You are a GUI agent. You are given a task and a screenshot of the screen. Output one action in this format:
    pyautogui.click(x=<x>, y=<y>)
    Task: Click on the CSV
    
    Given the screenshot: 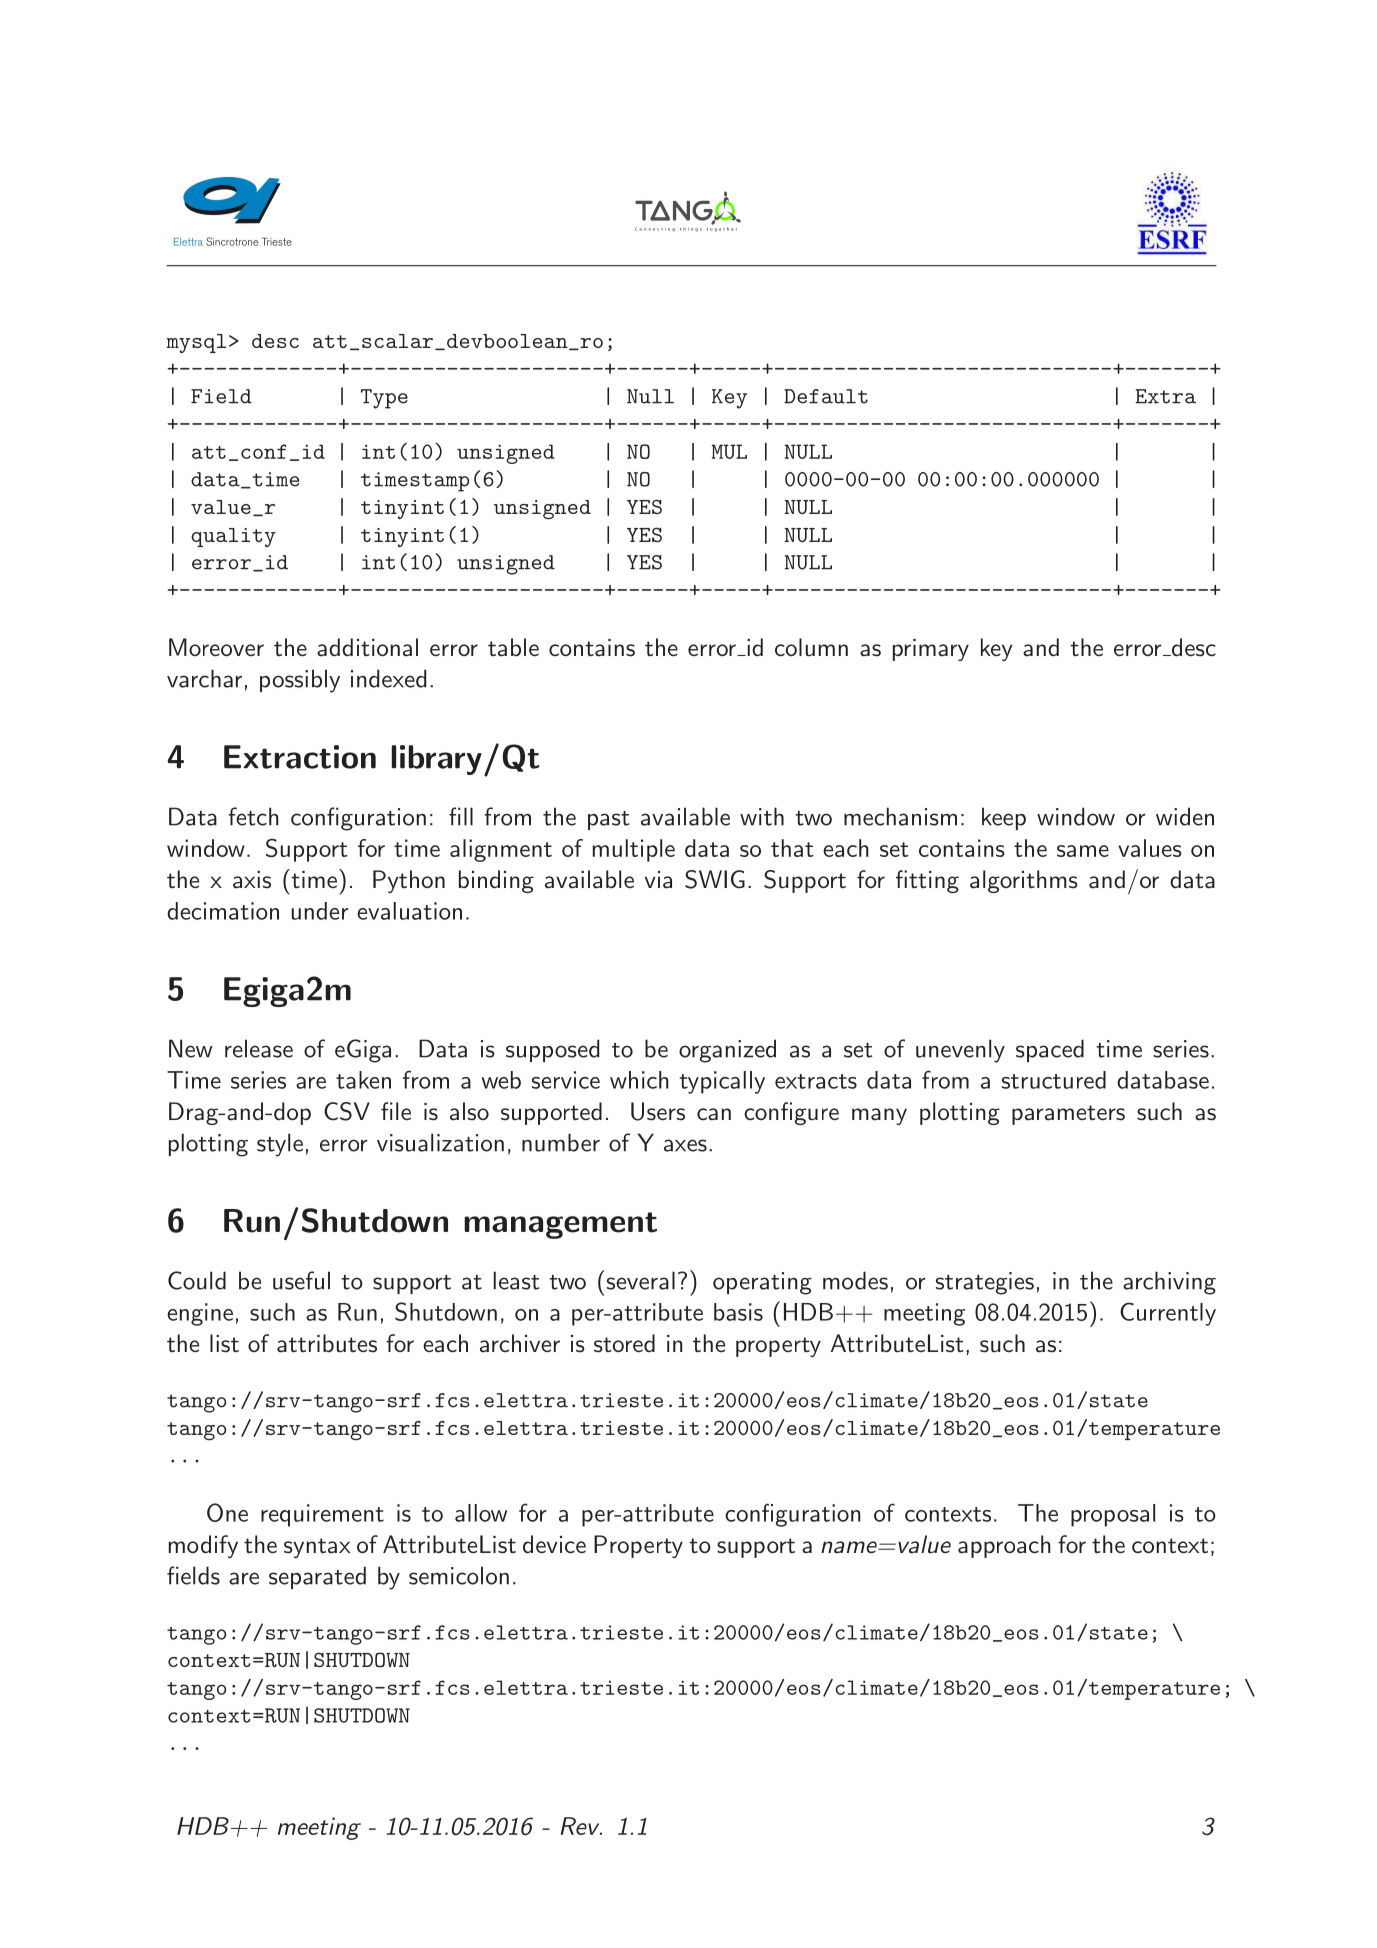 What is the action you would take?
    pyautogui.click(x=347, y=1111)
